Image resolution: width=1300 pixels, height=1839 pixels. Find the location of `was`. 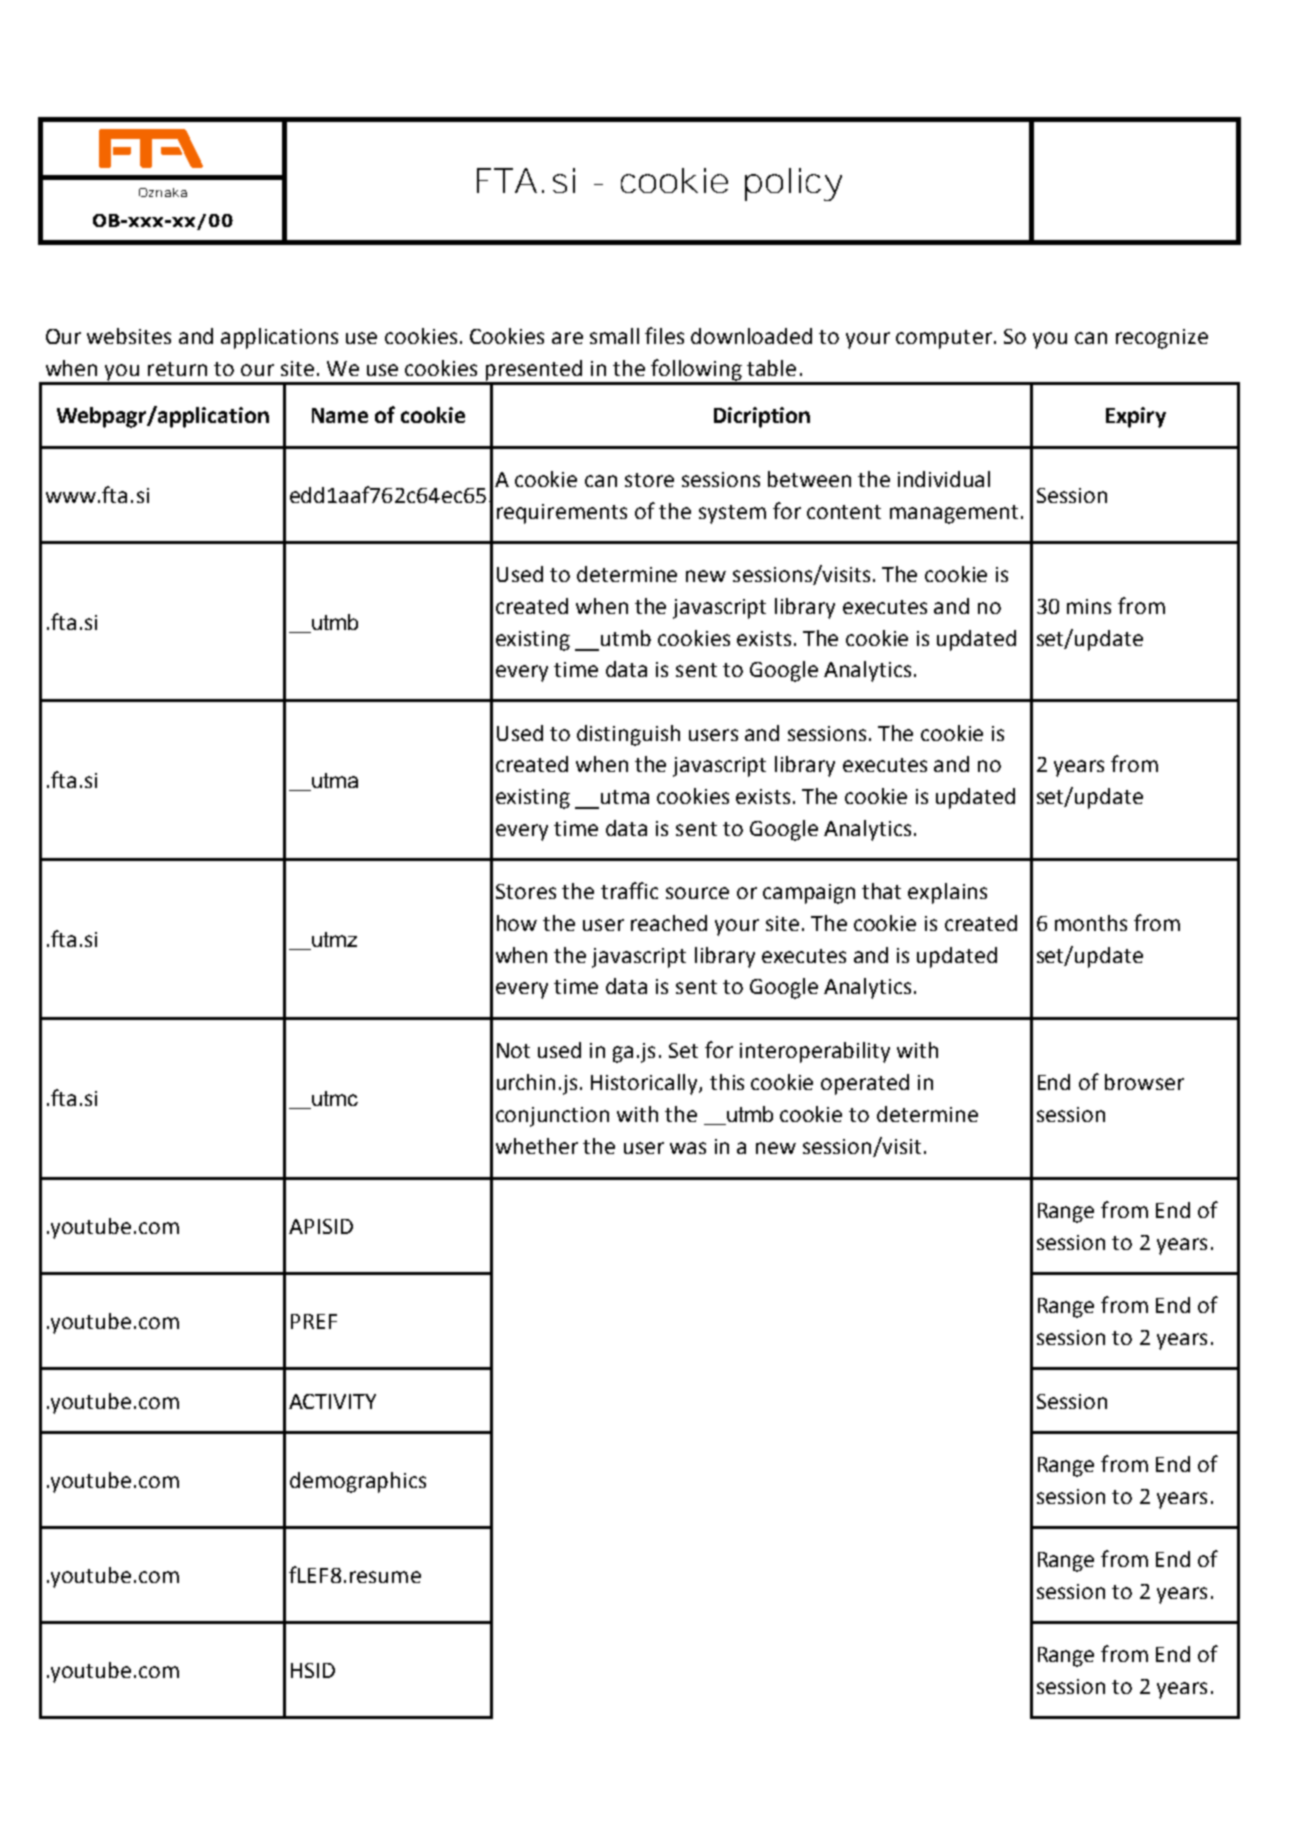

was is located at coordinates (688, 1148).
